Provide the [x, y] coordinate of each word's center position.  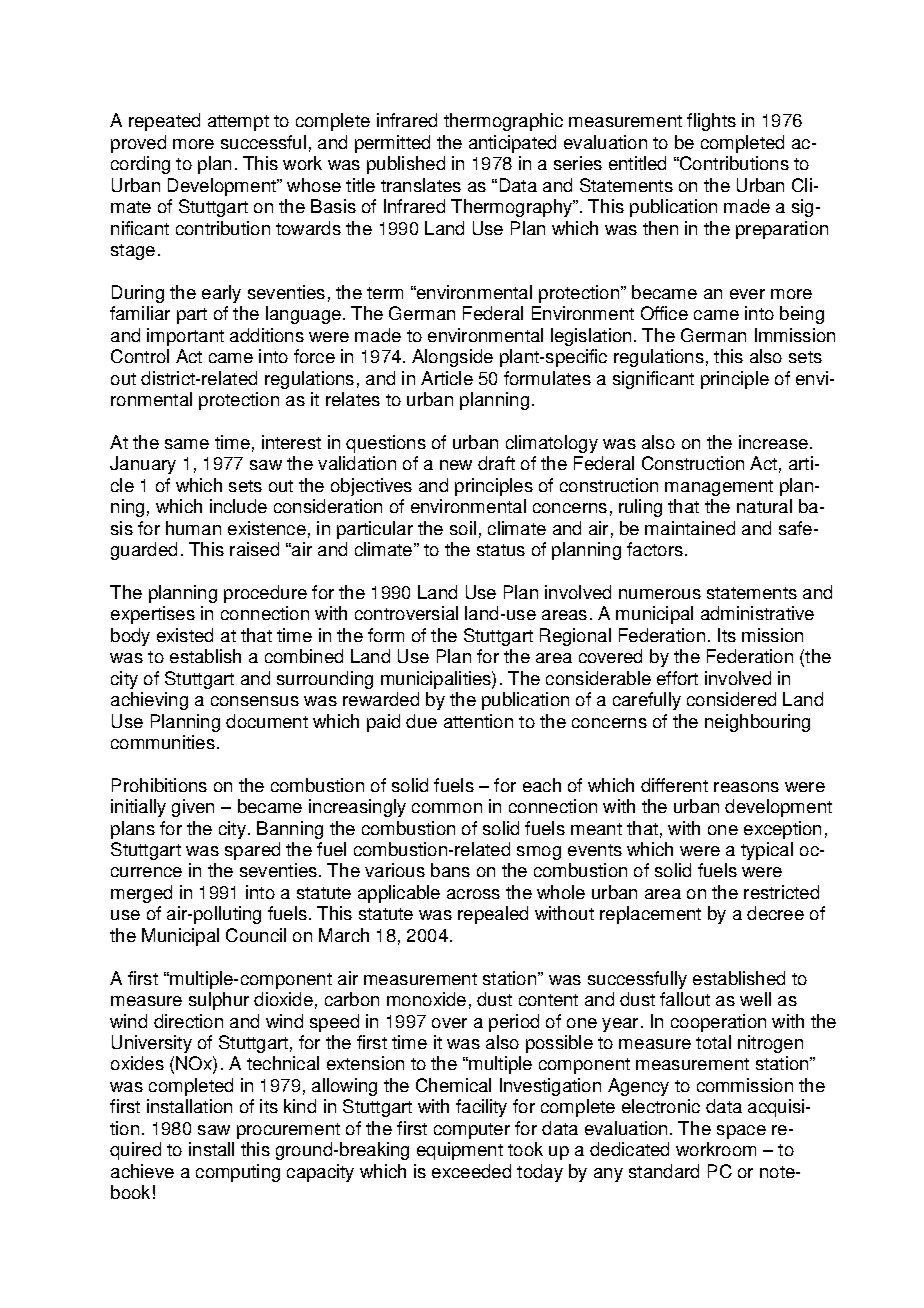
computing [238, 1173]
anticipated [512, 144]
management [719, 488]
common [447, 808]
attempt [238, 123]
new [456, 465]
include [238, 506]
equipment [460, 1151]
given [193, 808]
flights [711, 122]
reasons [746, 787]
